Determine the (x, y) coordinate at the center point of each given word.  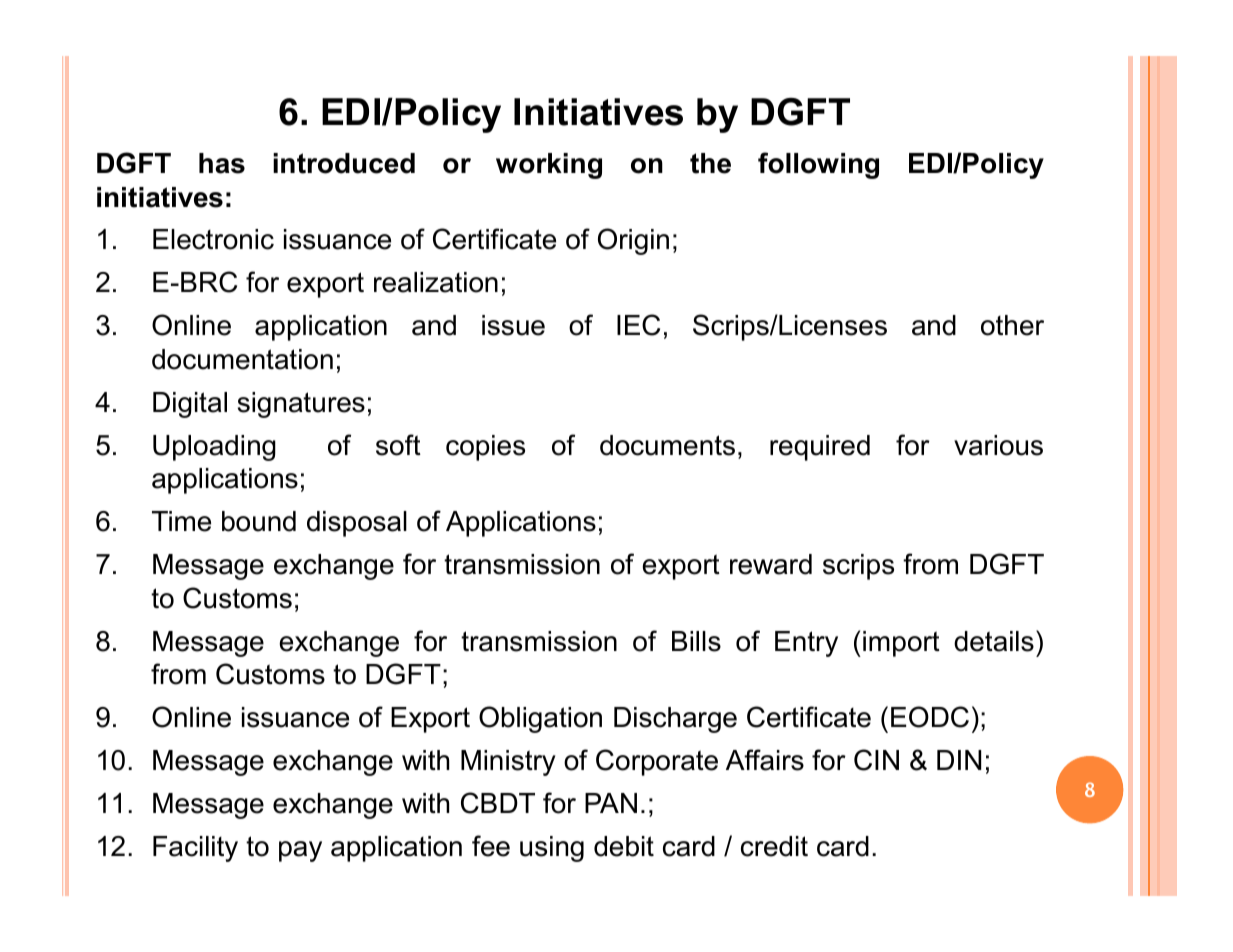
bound (259, 521)
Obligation (540, 719)
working (549, 166)
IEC (638, 325)
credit (774, 846)
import (901, 644)
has (222, 163)
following (818, 165)
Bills (696, 641)
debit (624, 846)
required (820, 448)
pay (300, 851)
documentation (242, 359)
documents (667, 445)
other (1012, 325)
